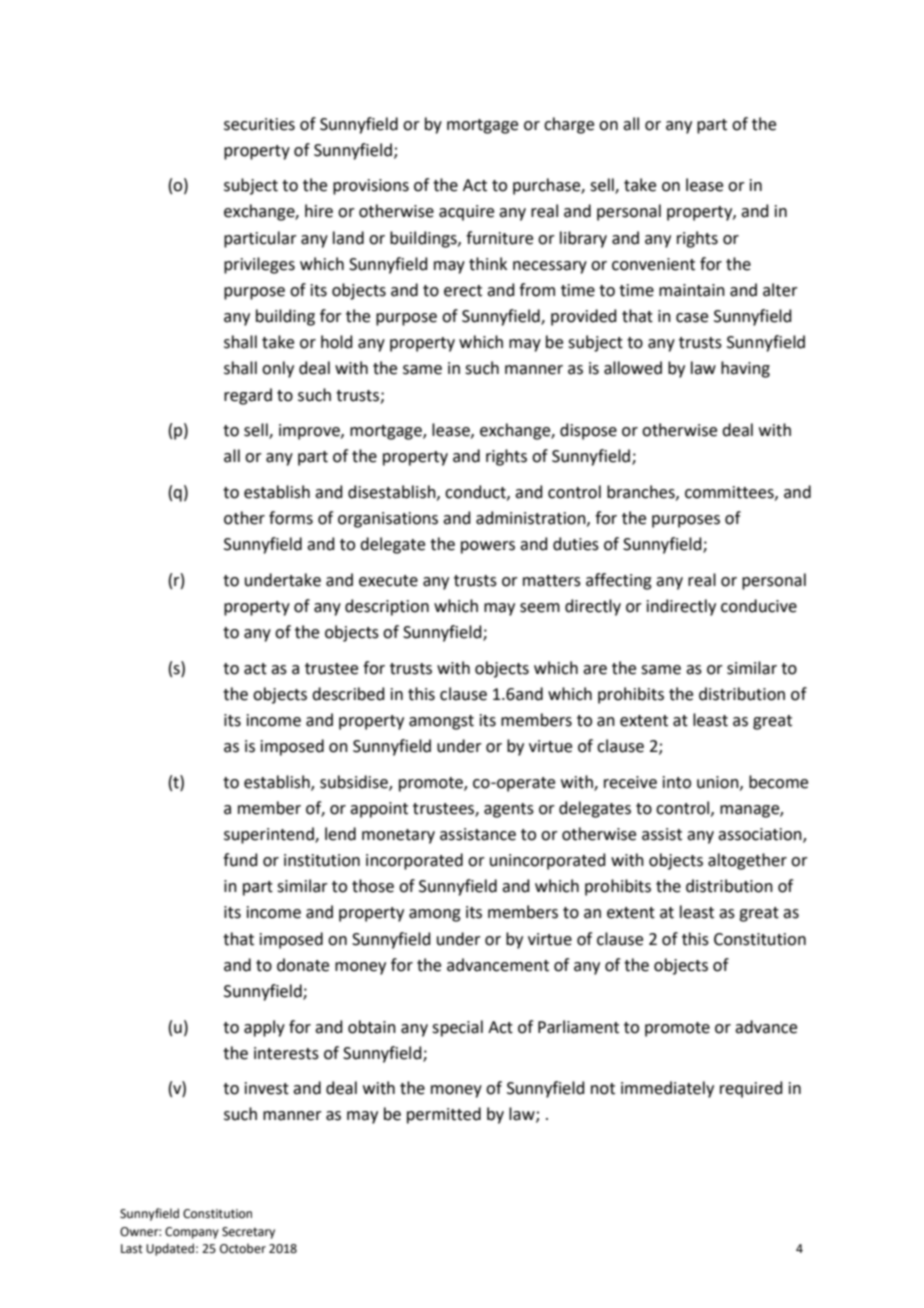 This screenshot has height=1308, width=924. I want to click on permitted, so click(444, 1115).
